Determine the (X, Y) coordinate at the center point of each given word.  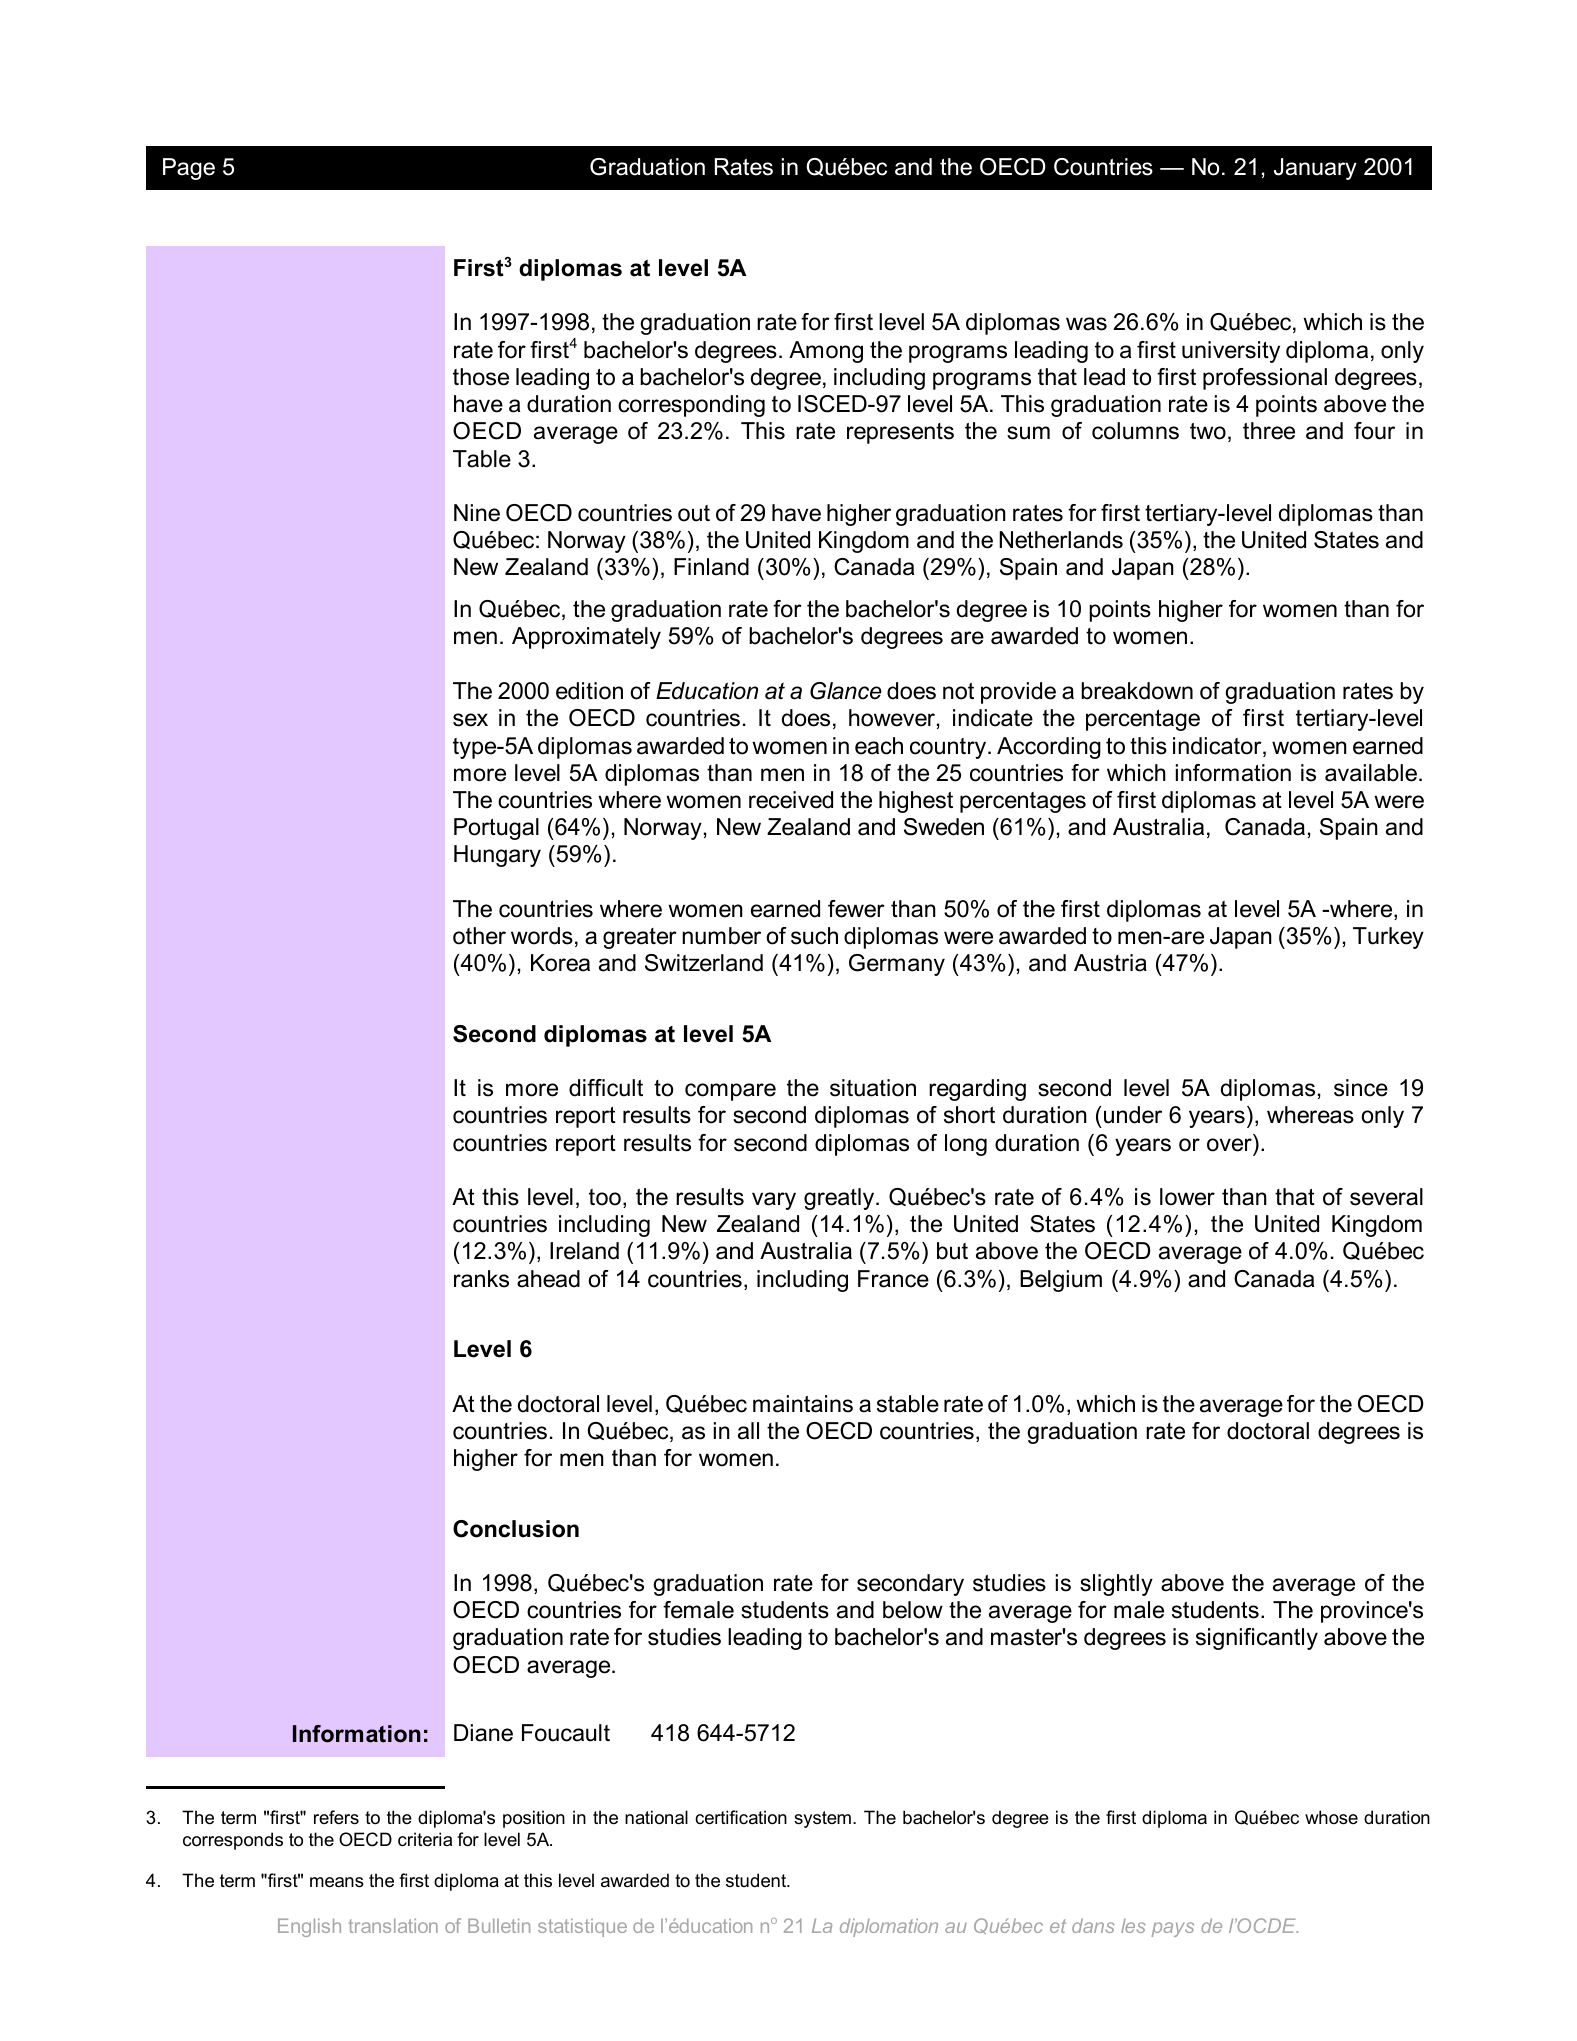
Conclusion (516, 1529)
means (337, 1882)
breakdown (1137, 691)
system (822, 1819)
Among (826, 352)
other (479, 936)
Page (189, 169)
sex (470, 720)
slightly (1116, 1585)
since (1361, 1088)
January (1315, 169)
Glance (846, 691)
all (748, 1431)
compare (730, 1092)
